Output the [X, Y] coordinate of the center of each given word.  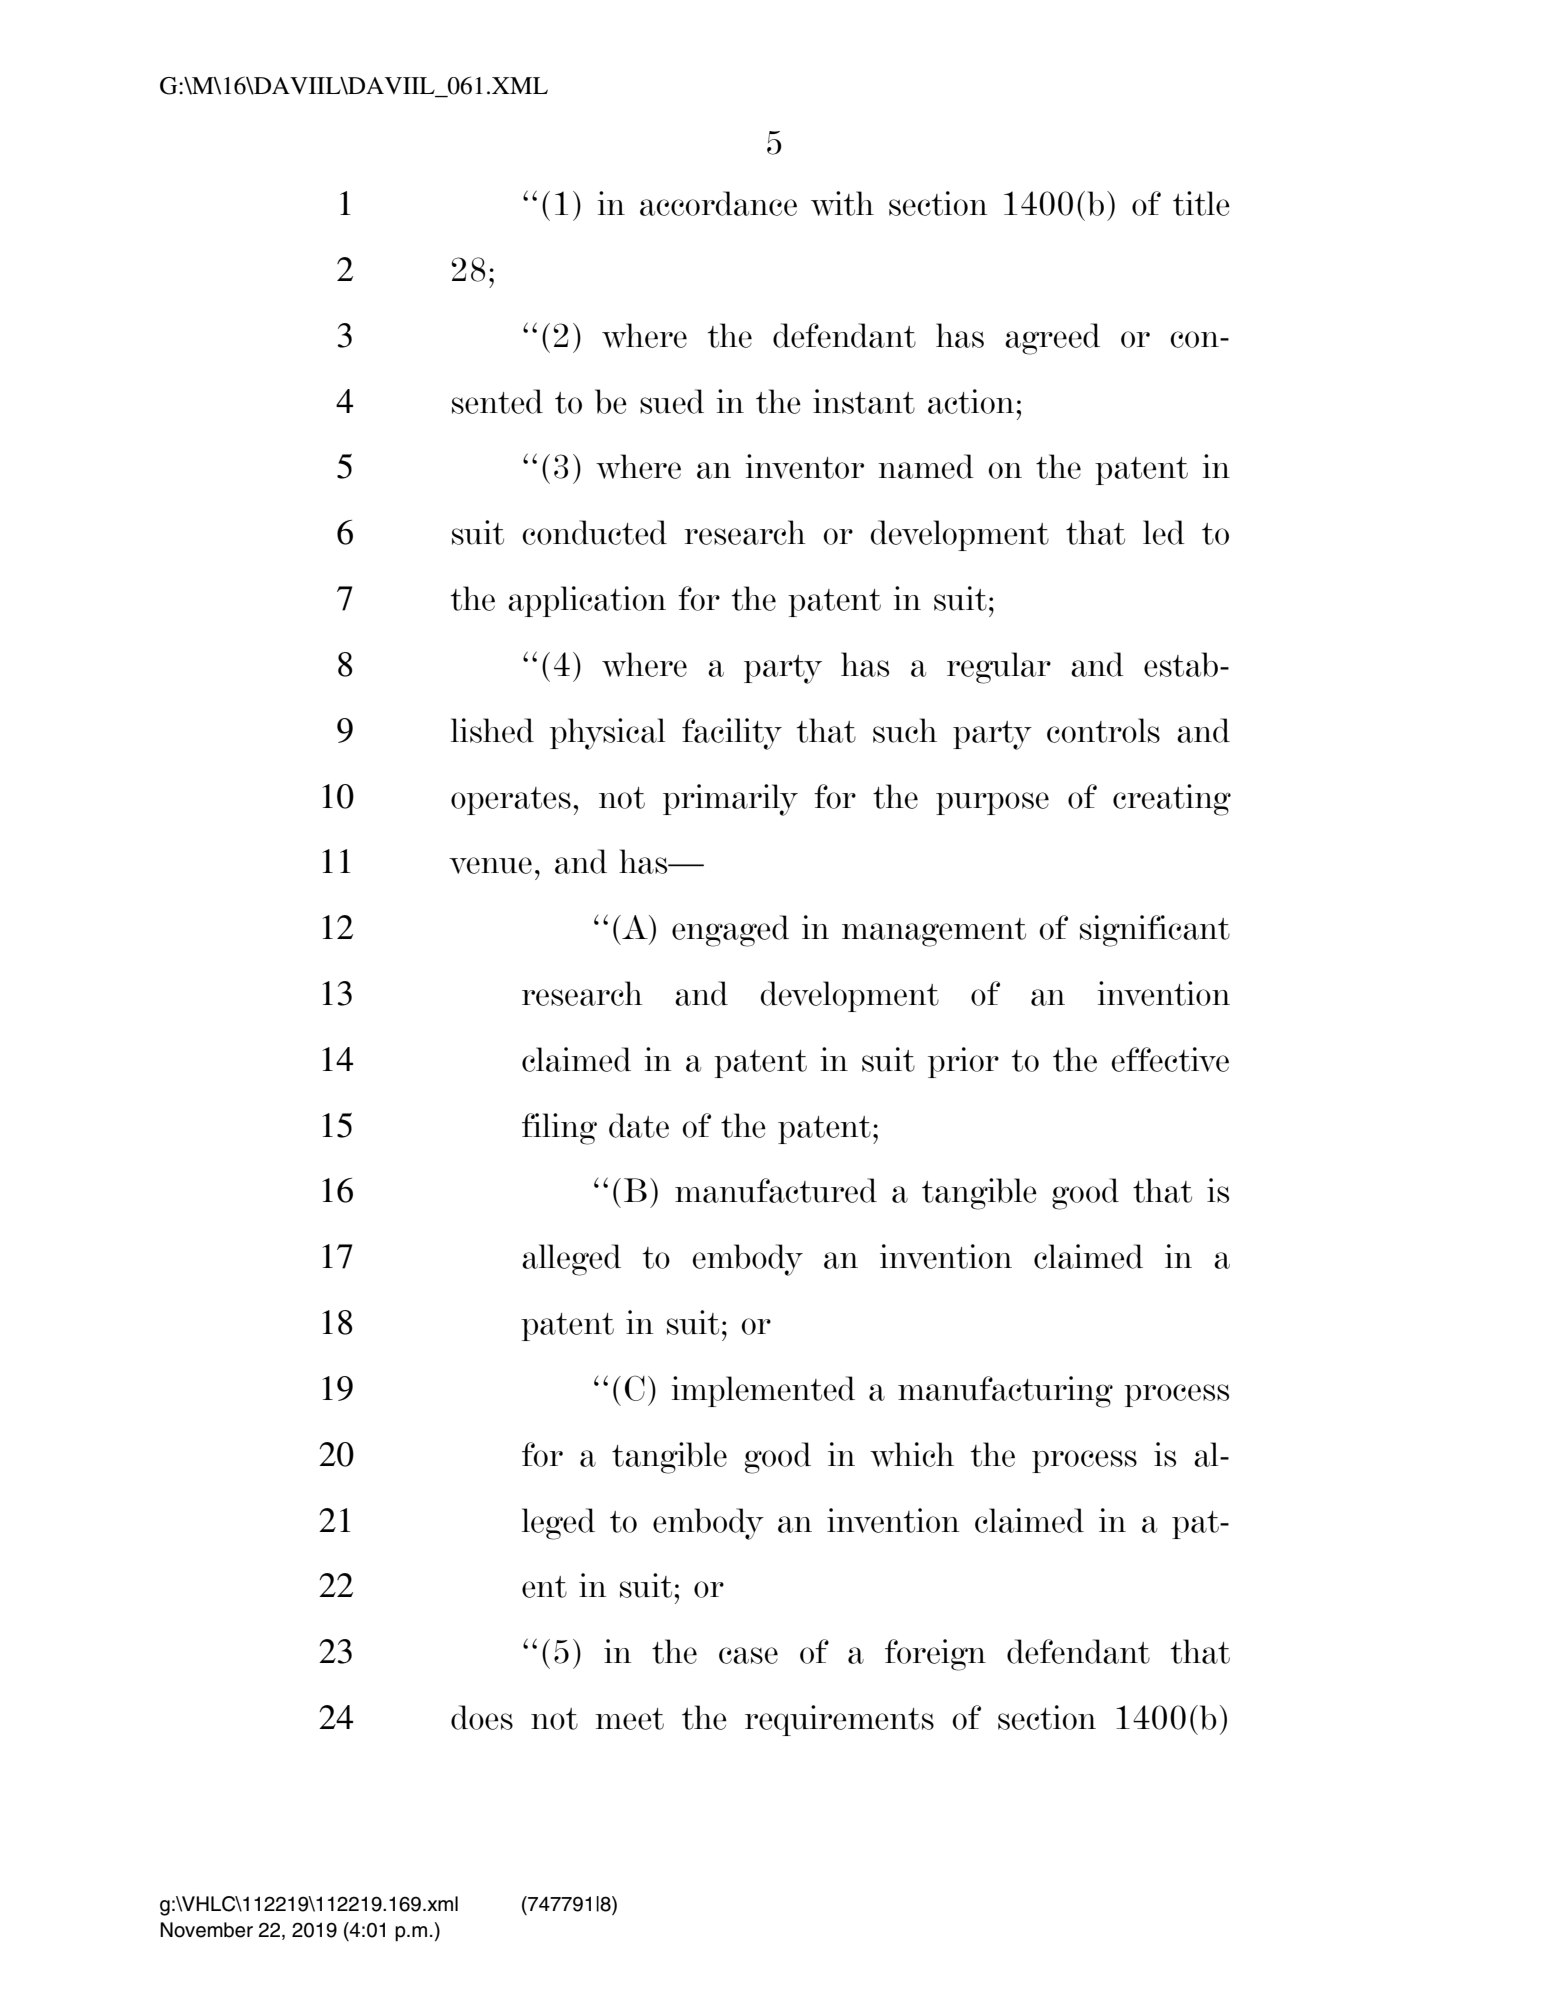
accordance [718, 203]
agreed [1052, 339]
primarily [730, 800]
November [206, 1930]
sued [672, 401]
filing [559, 1129]
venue [490, 865]
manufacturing [1005, 1392]
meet [629, 1719]
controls [1103, 730]
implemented [763, 1391]
